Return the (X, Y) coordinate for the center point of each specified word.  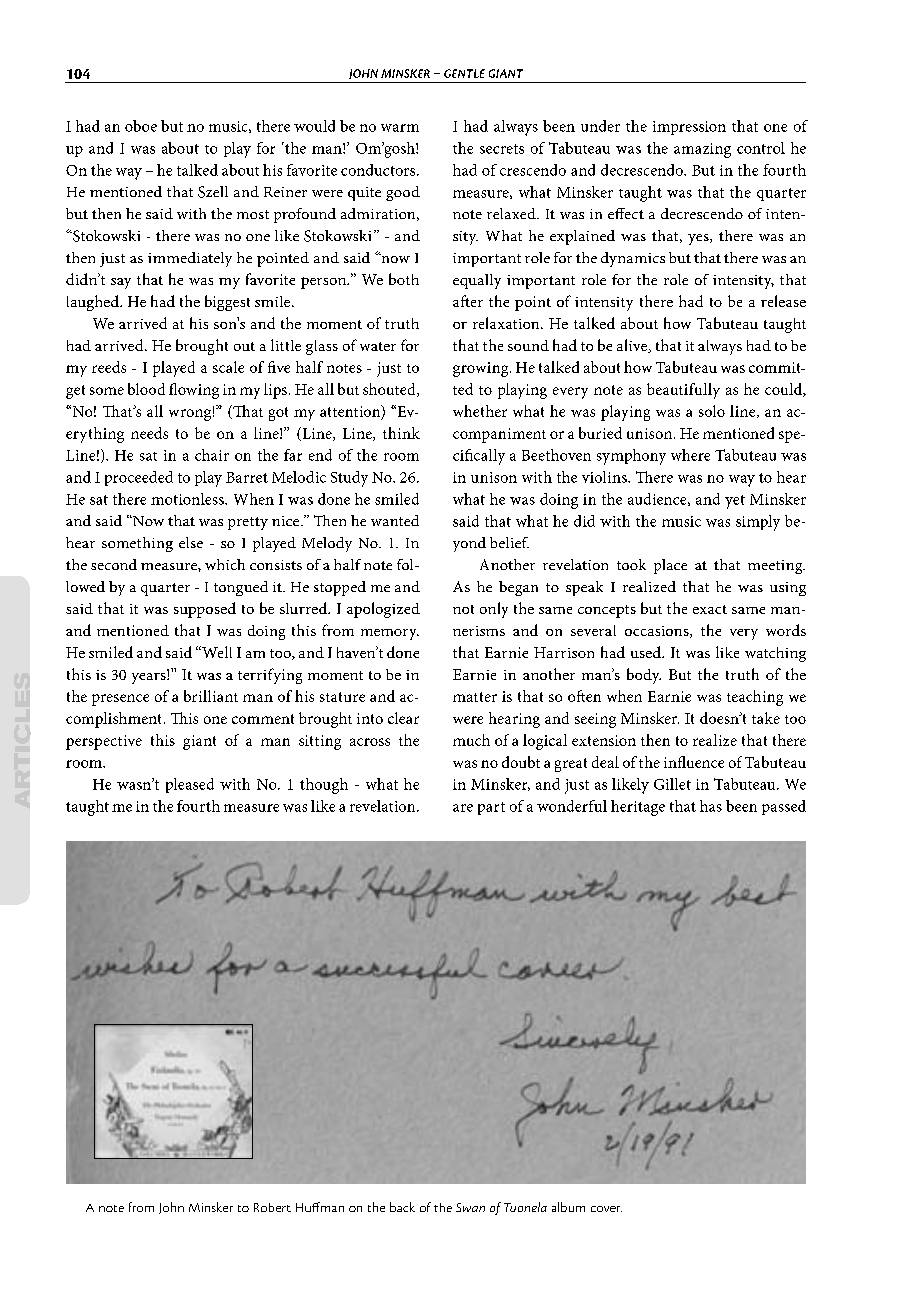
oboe (141, 126)
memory (390, 634)
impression (689, 128)
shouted (390, 390)
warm (400, 128)
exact (710, 609)
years (150, 677)
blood (146, 389)
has (711, 806)
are (463, 808)
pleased (190, 785)
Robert (272, 1207)
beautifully (683, 391)
